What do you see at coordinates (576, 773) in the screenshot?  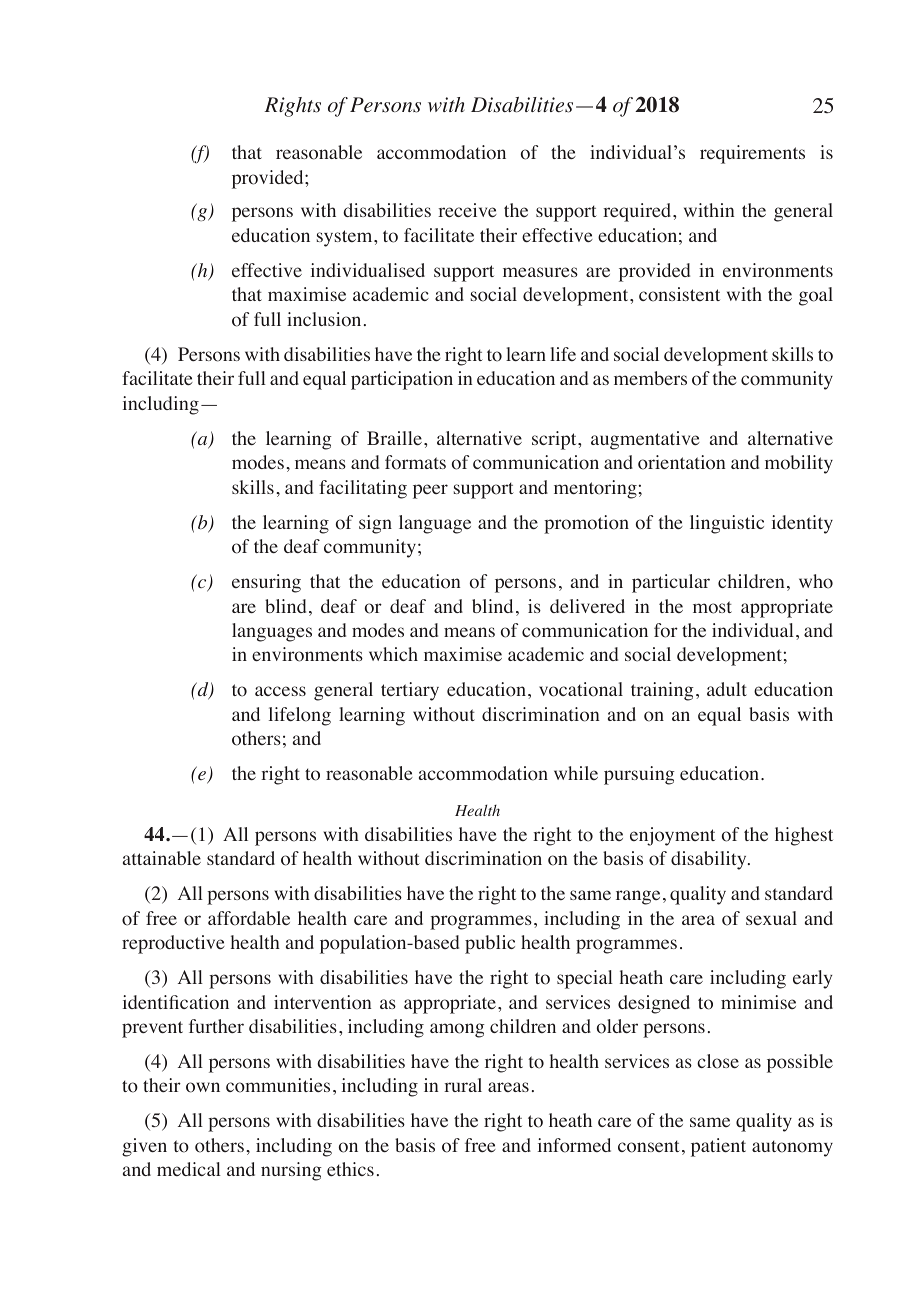 I see `while` at bounding box center [576, 773].
